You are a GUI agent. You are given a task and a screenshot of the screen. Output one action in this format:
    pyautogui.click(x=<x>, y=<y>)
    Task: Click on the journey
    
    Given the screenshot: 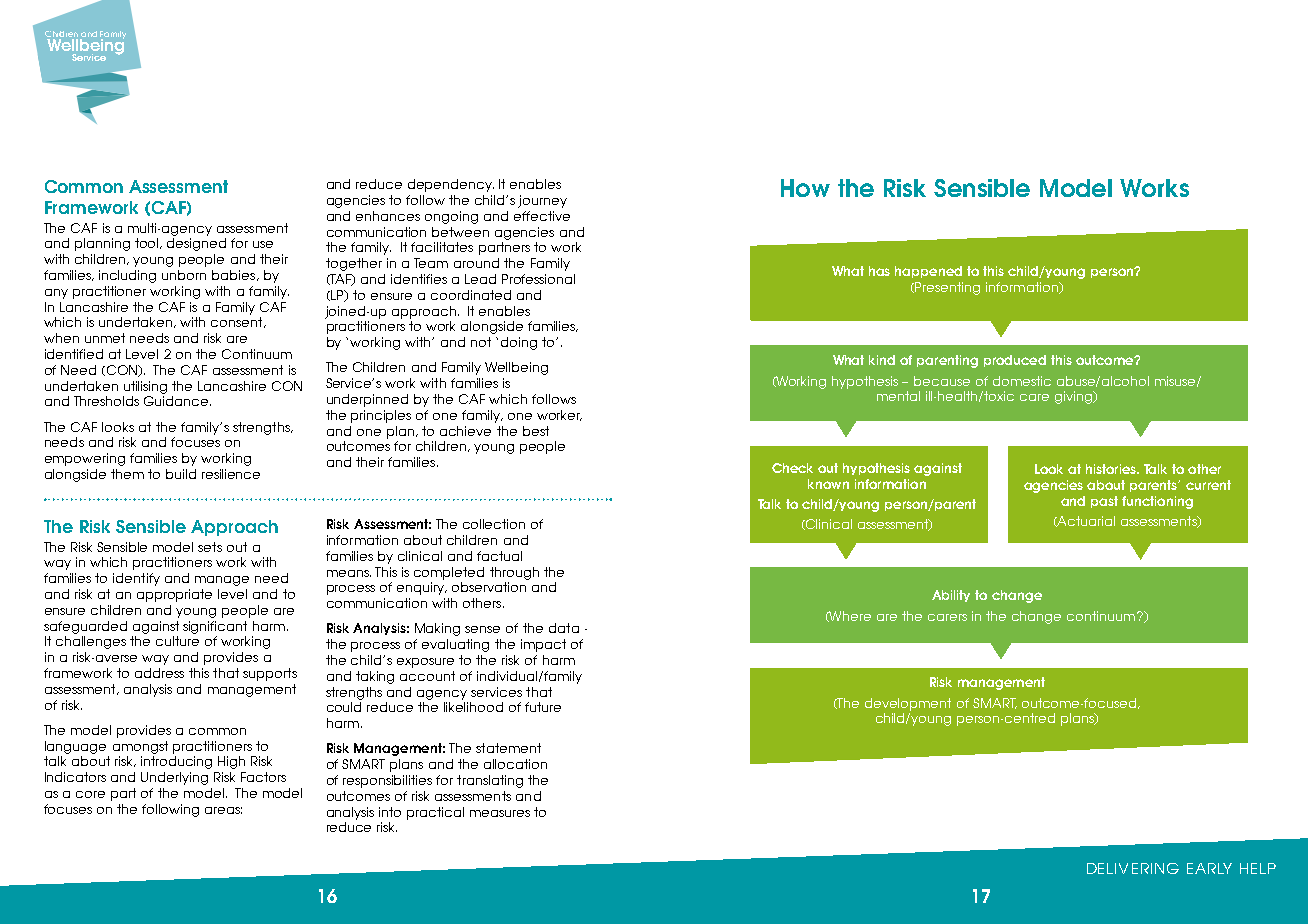 What is the action you would take?
    pyautogui.click(x=542, y=201)
